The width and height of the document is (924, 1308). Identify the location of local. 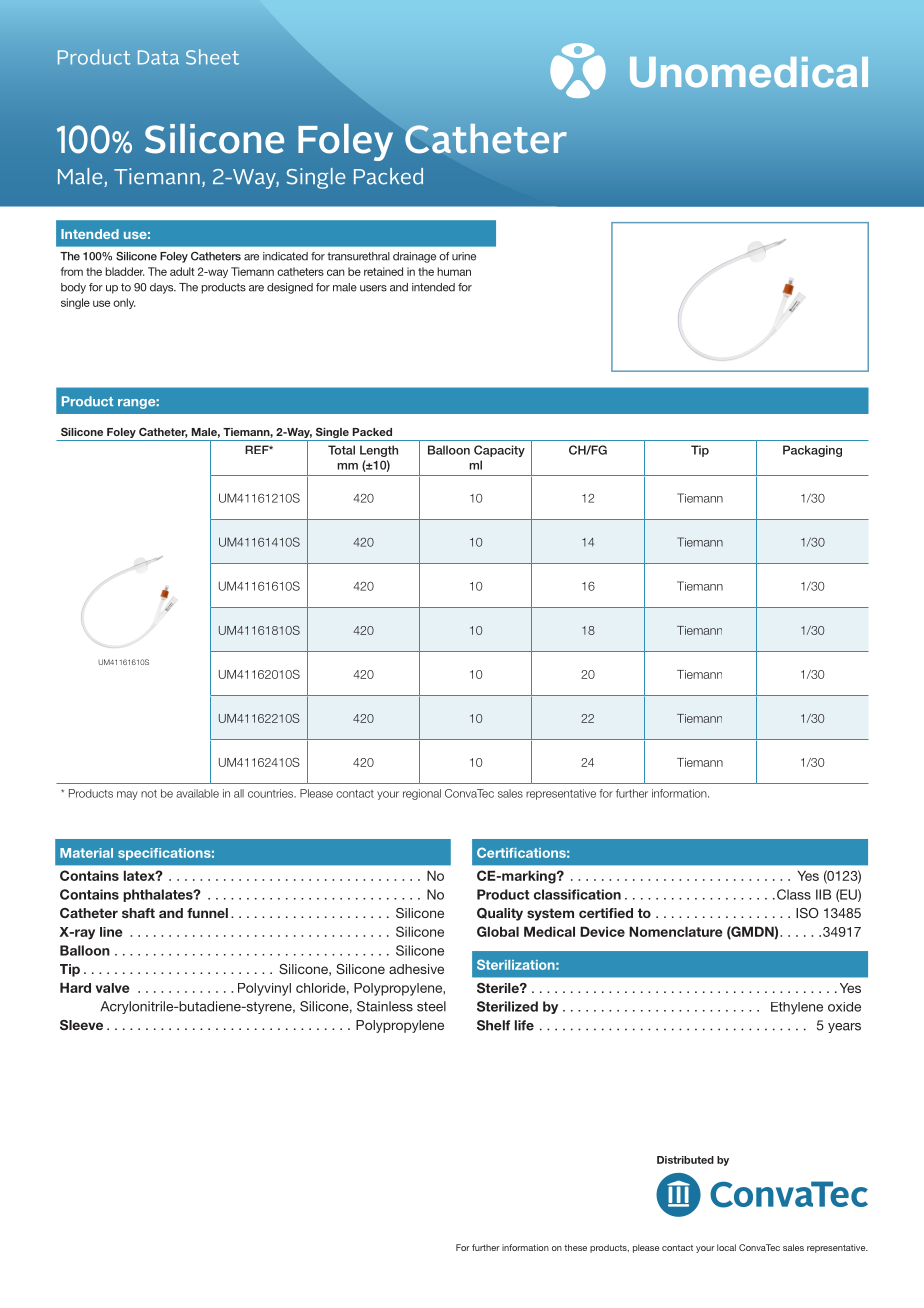
(726, 1247).
